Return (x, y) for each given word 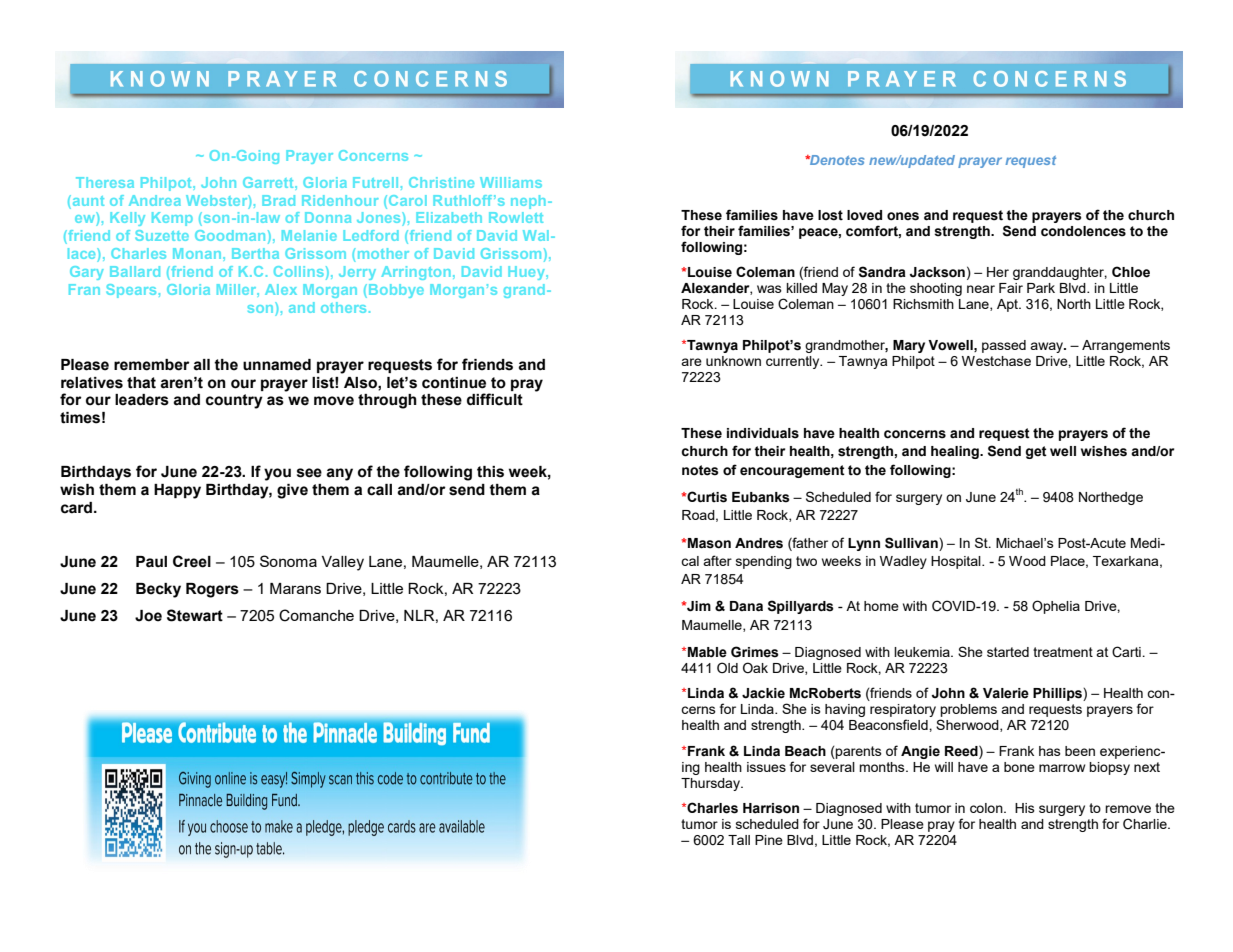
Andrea (155, 200)
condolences (1083, 231)
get (1036, 452)
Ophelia (1056, 607)
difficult (495, 399)
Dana (746, 606)
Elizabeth (449, 217)
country (234, 401)
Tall (739, 840)
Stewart (195, 615)
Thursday (711, 784)
